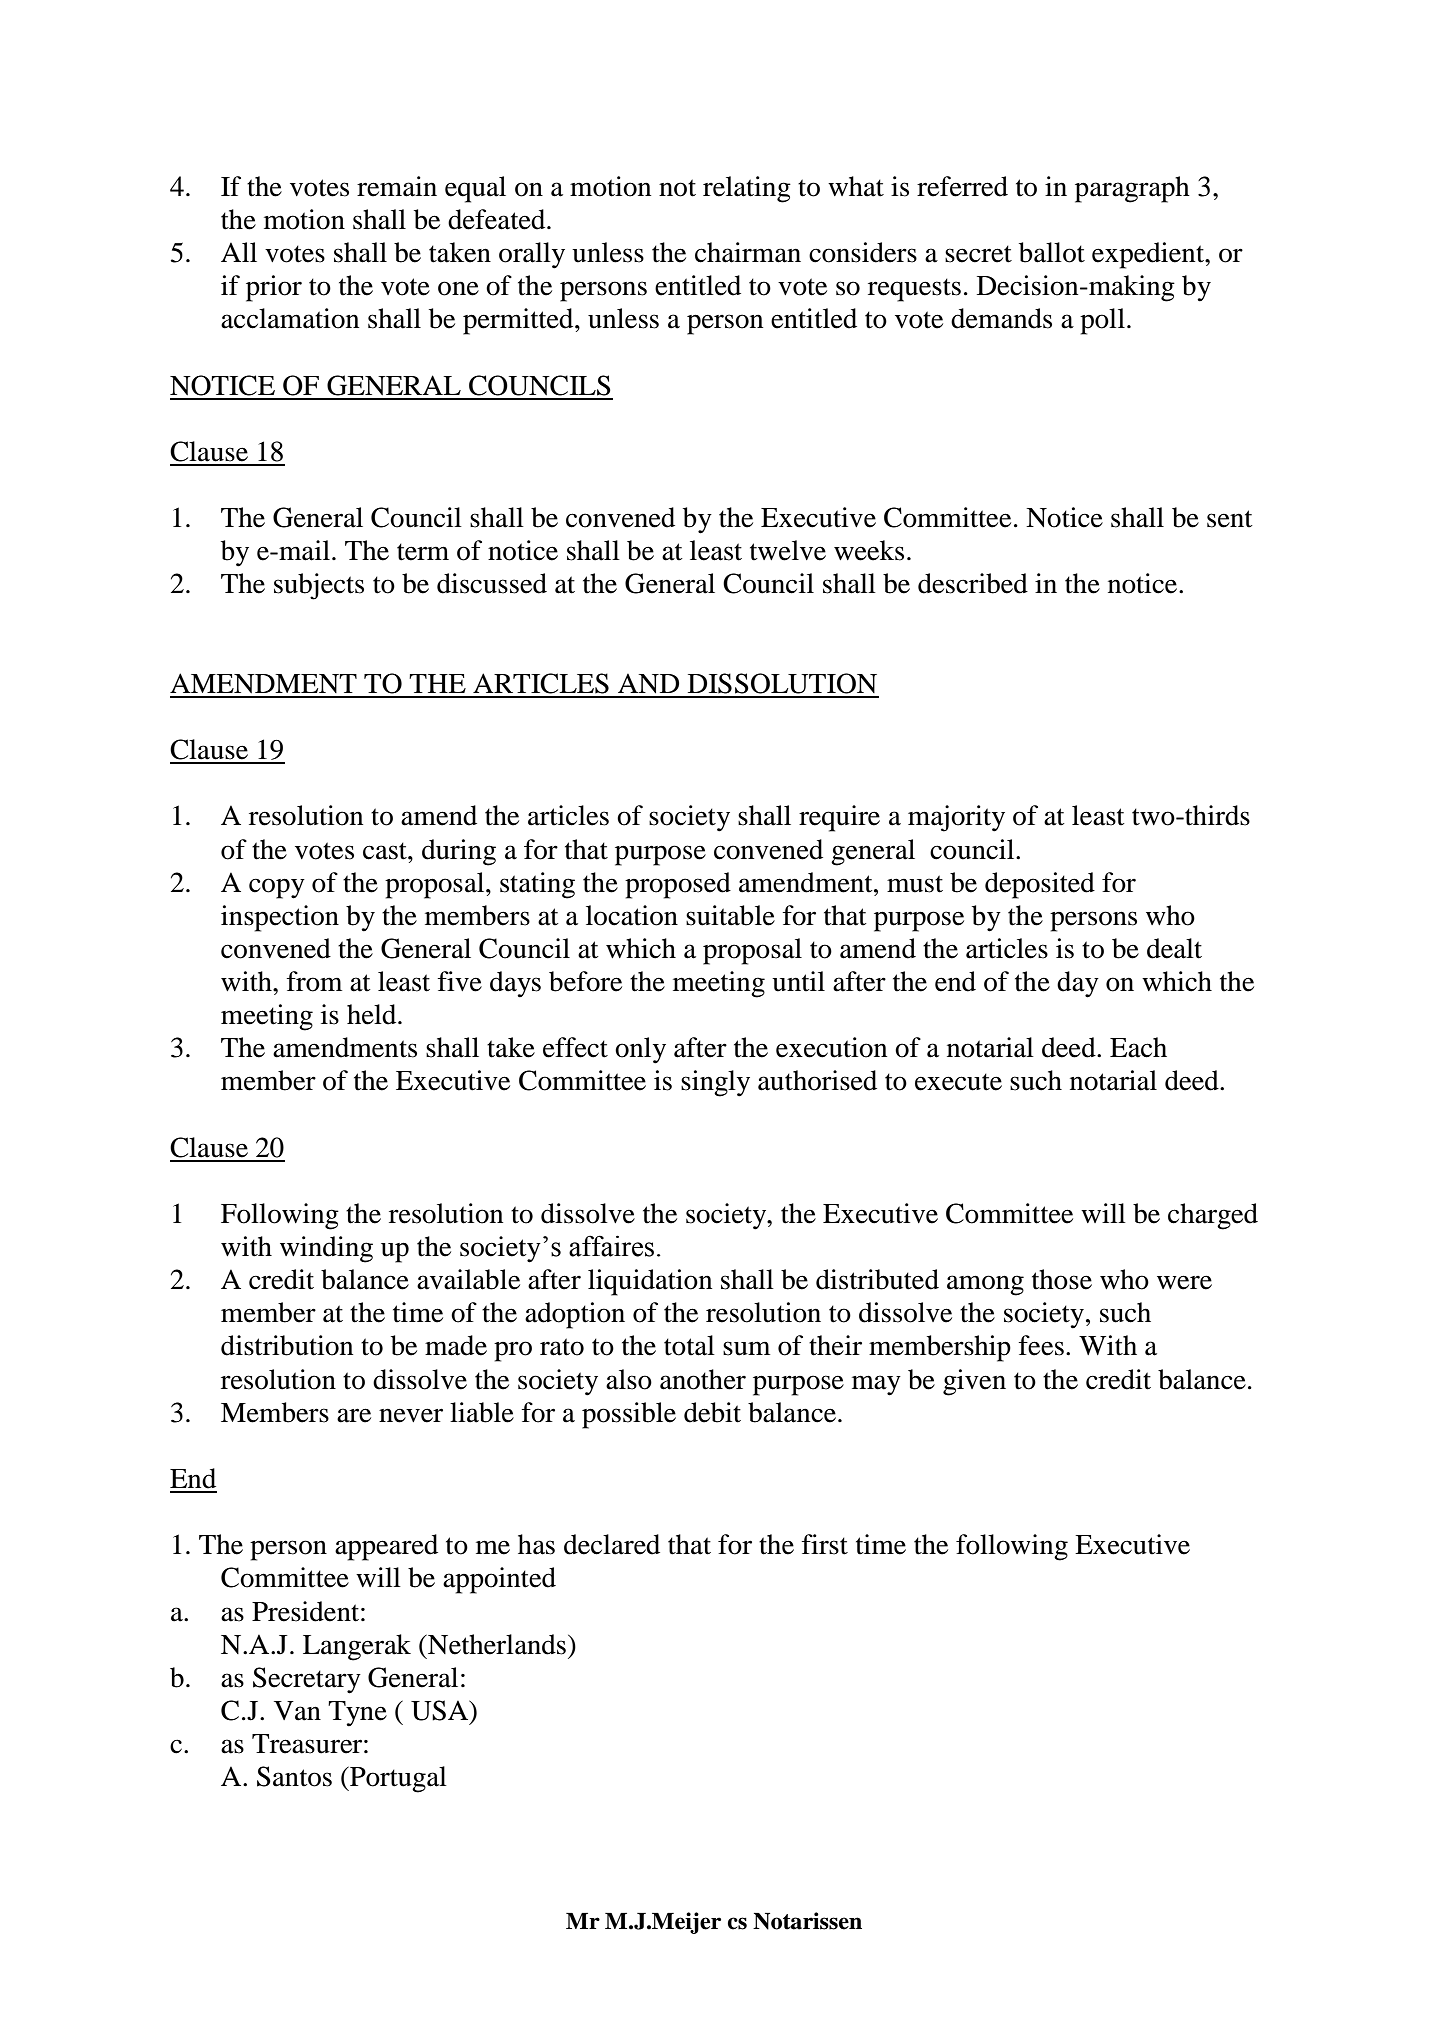 The image size is (1429, 2021). Describe the element at coordinates (456, 1345) in the screenshot. I see `made` at that location.
